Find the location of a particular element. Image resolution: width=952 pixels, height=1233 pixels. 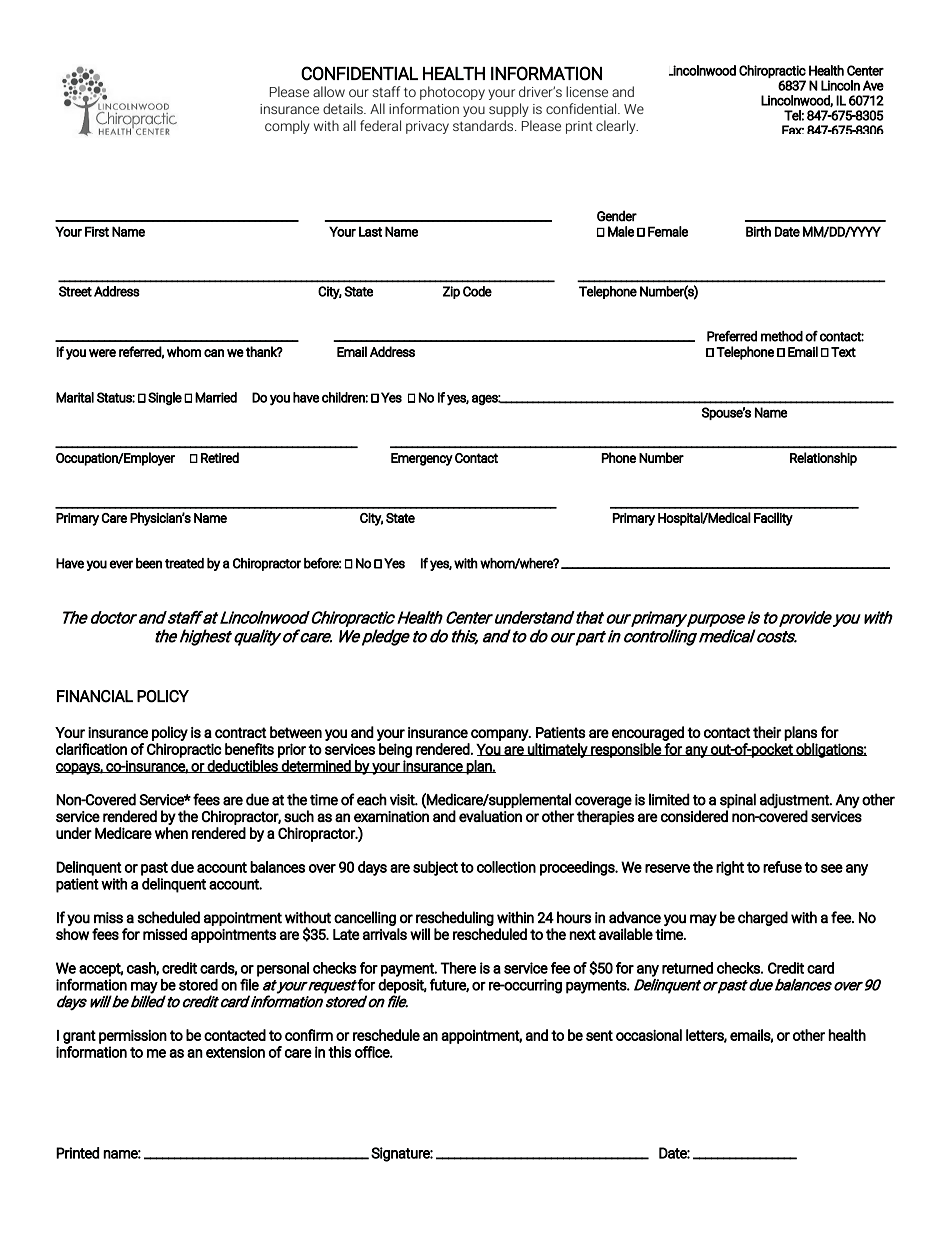

There is located at coordinates (458, 968).
